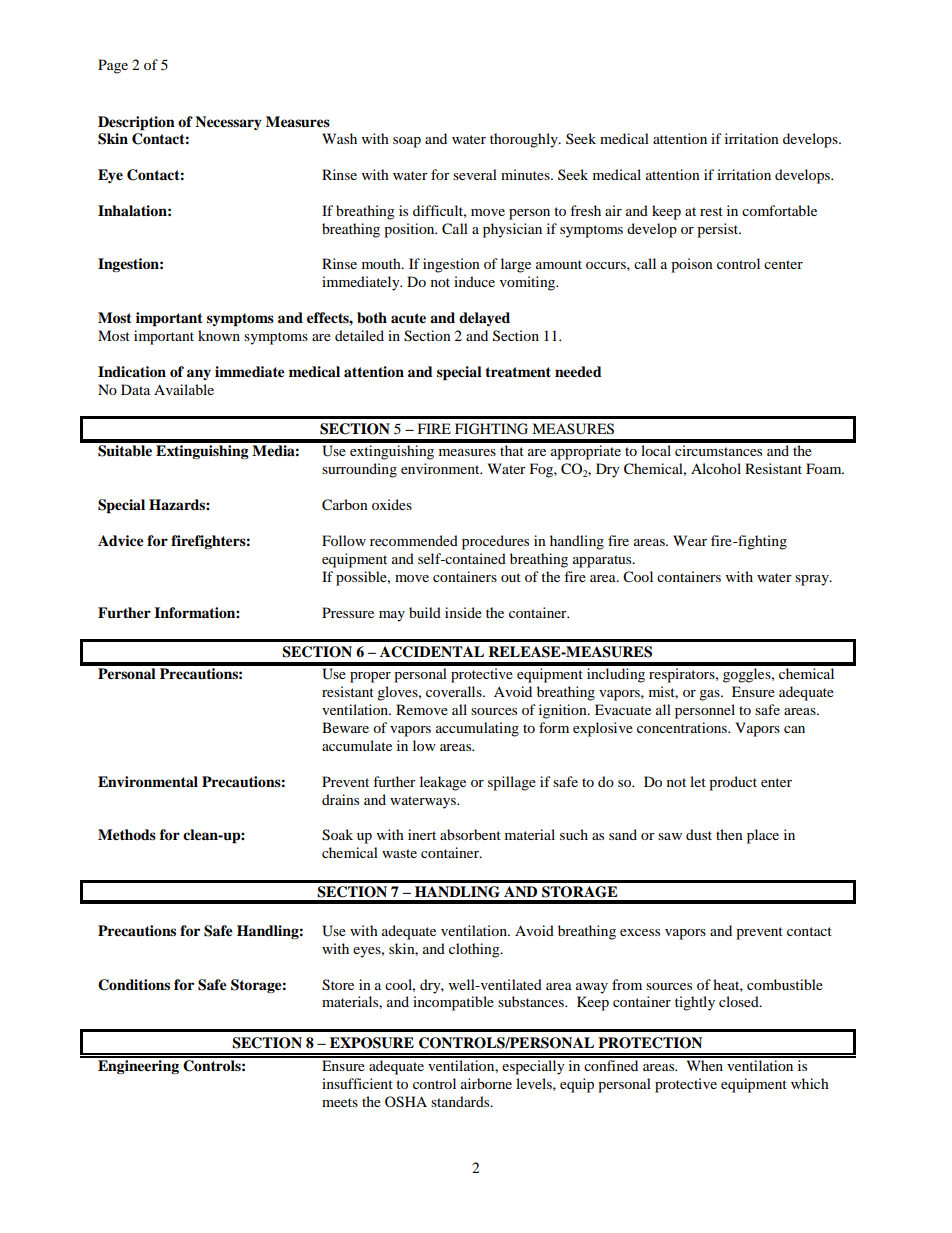  I want to click on airborne, so click(486, 1083).
